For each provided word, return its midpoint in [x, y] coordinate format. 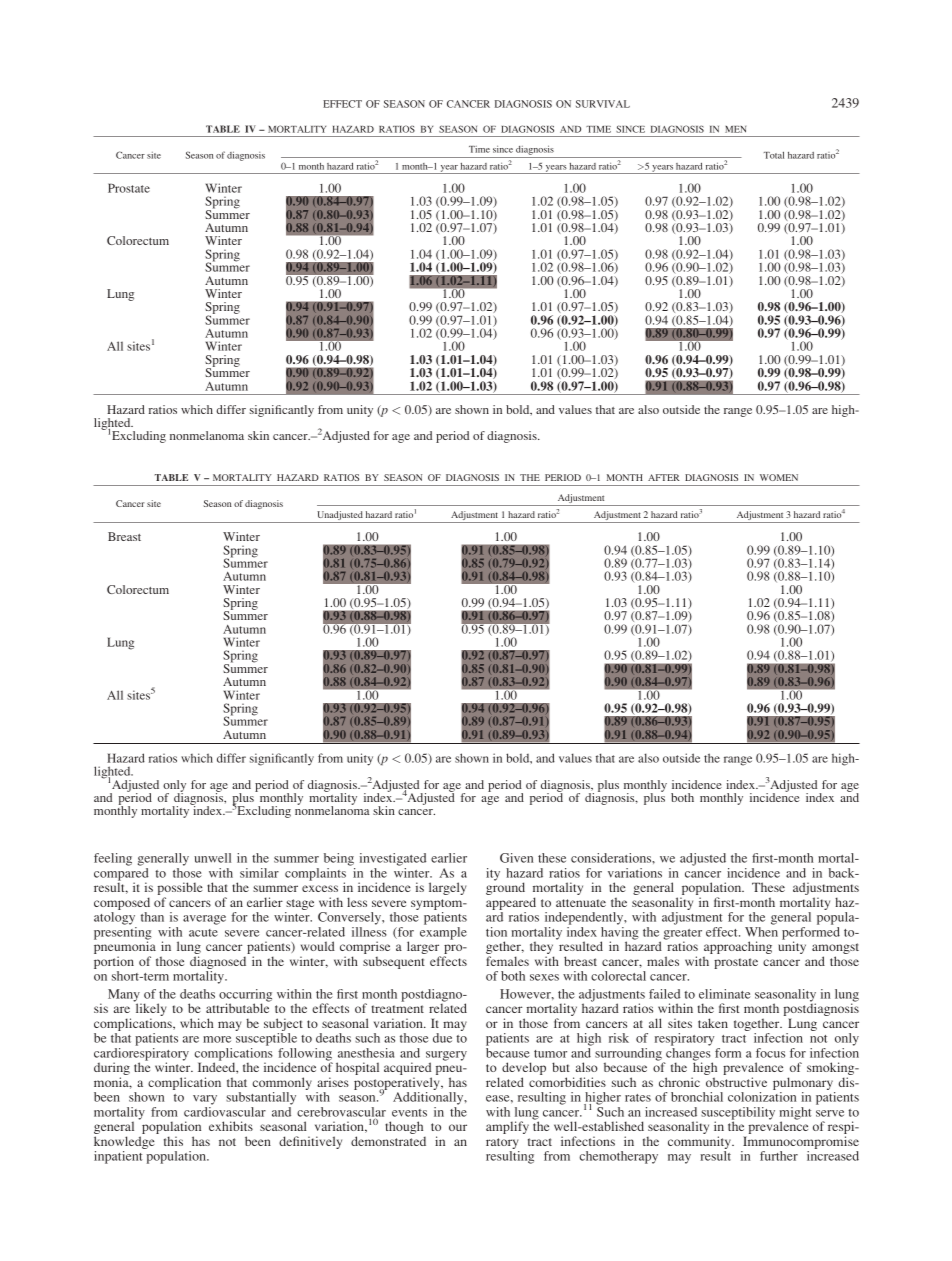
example [443, 933]
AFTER [664, 477]
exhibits [231, 1126]
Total [774, 155]
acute [203, 933]
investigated [393, 859]
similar [259, 873]
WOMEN [779, 477]
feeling [113, 859]
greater [683, 935]
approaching [738, 949]
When [761, 932]
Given [516, 858]
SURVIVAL [603, 104]
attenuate [581, 903]
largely [447, 888]
